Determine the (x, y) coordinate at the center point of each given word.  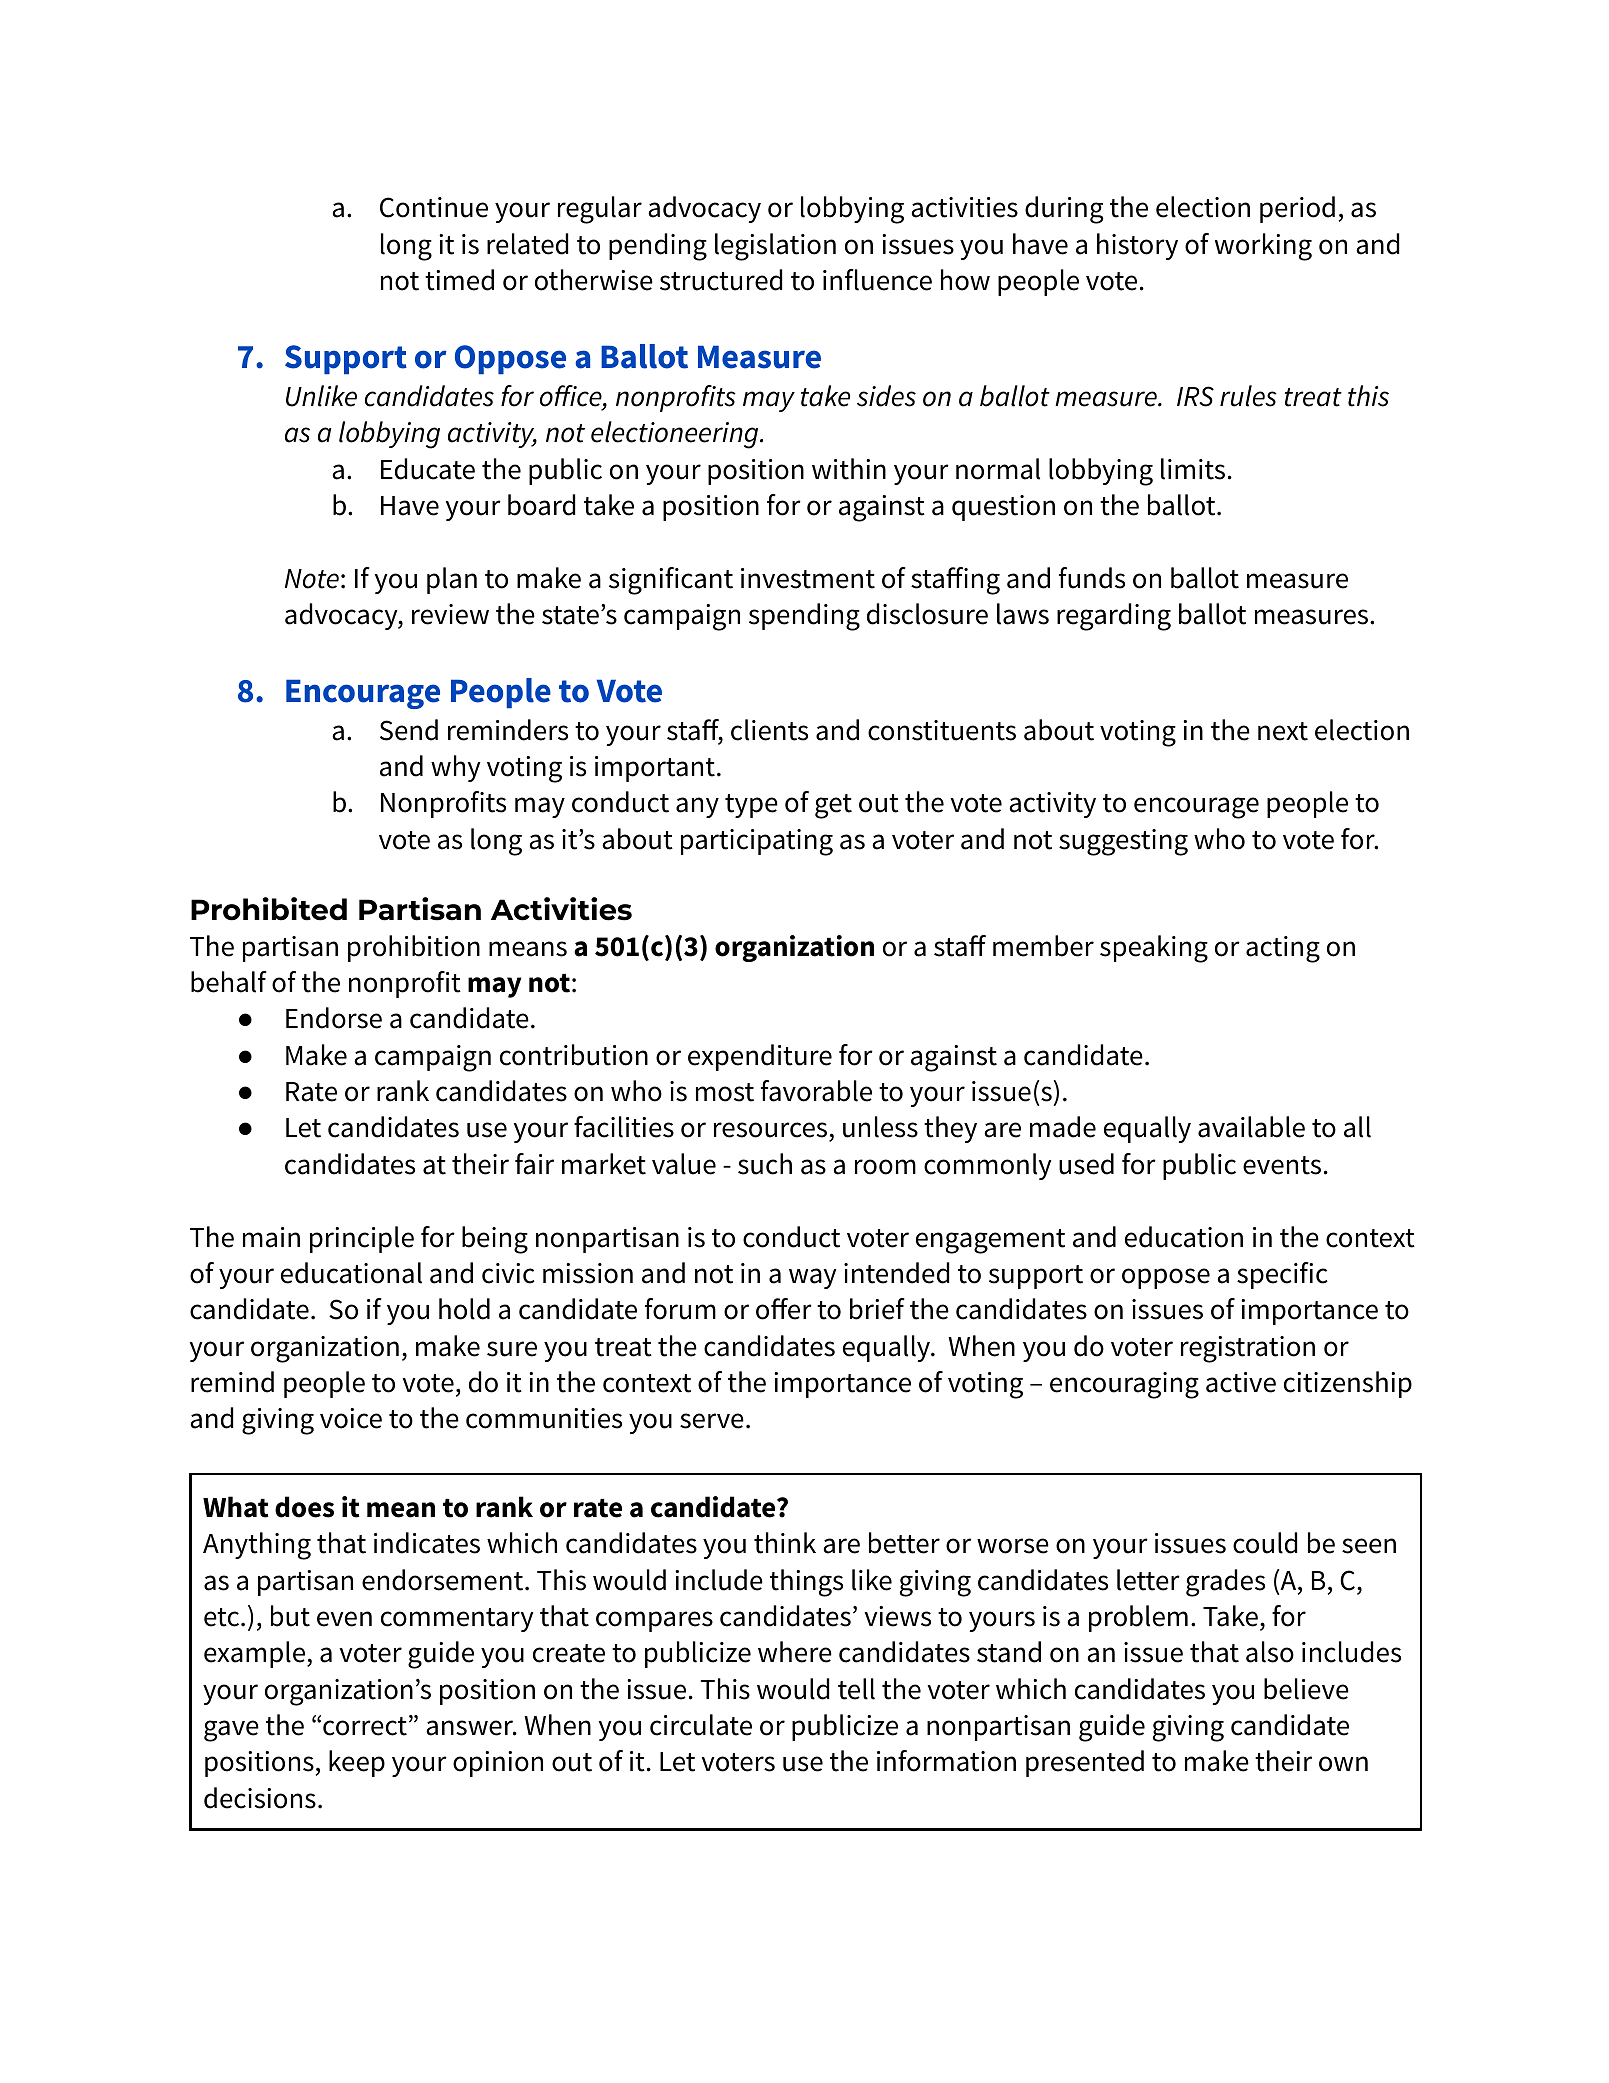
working (1263, 247)
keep (357, 1763)
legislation (775, 247)
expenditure (760, 1057)
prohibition (414, 948)
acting (1283, 949)
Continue (434, 207)
